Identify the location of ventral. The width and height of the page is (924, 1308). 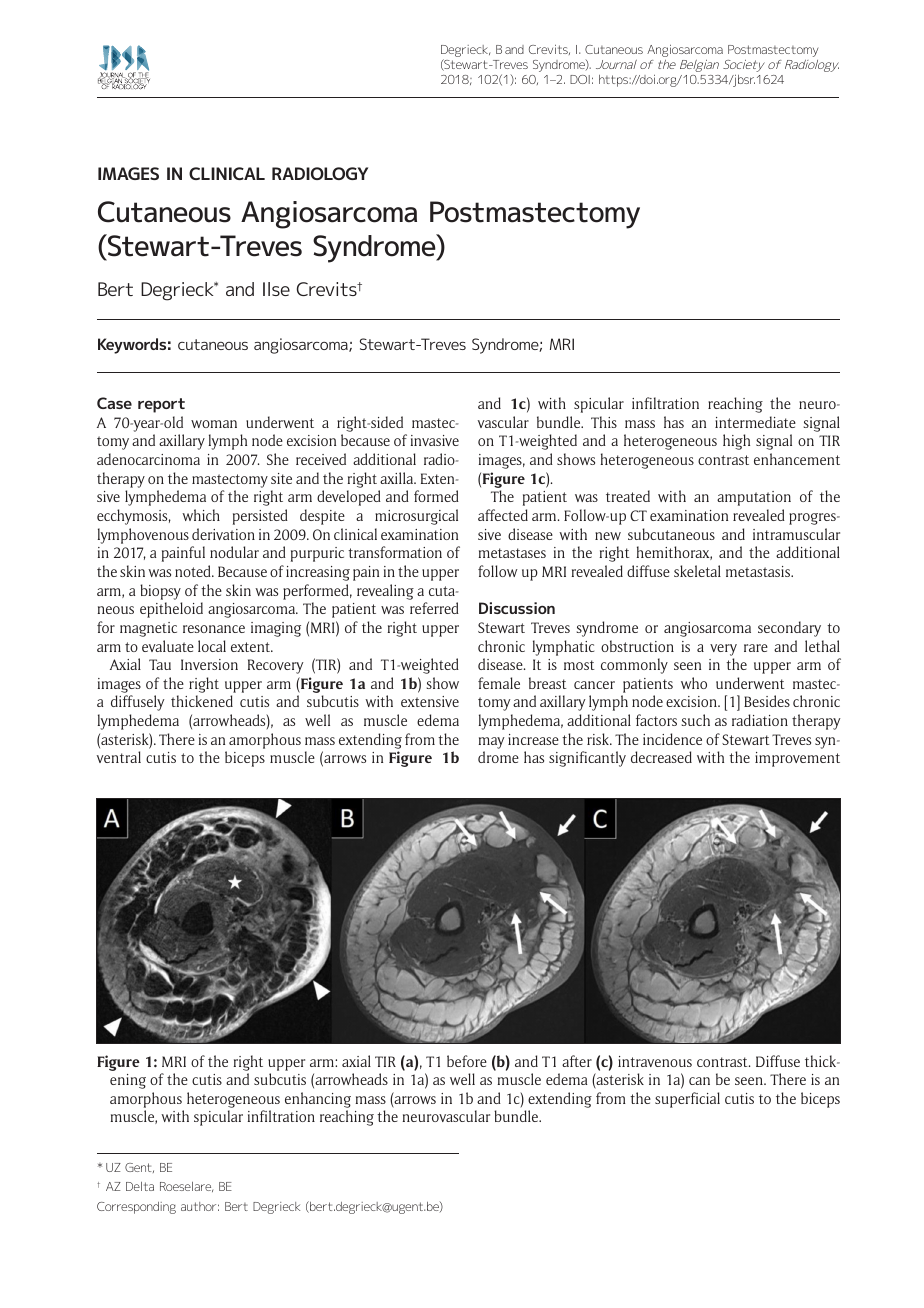
(119, 757).
